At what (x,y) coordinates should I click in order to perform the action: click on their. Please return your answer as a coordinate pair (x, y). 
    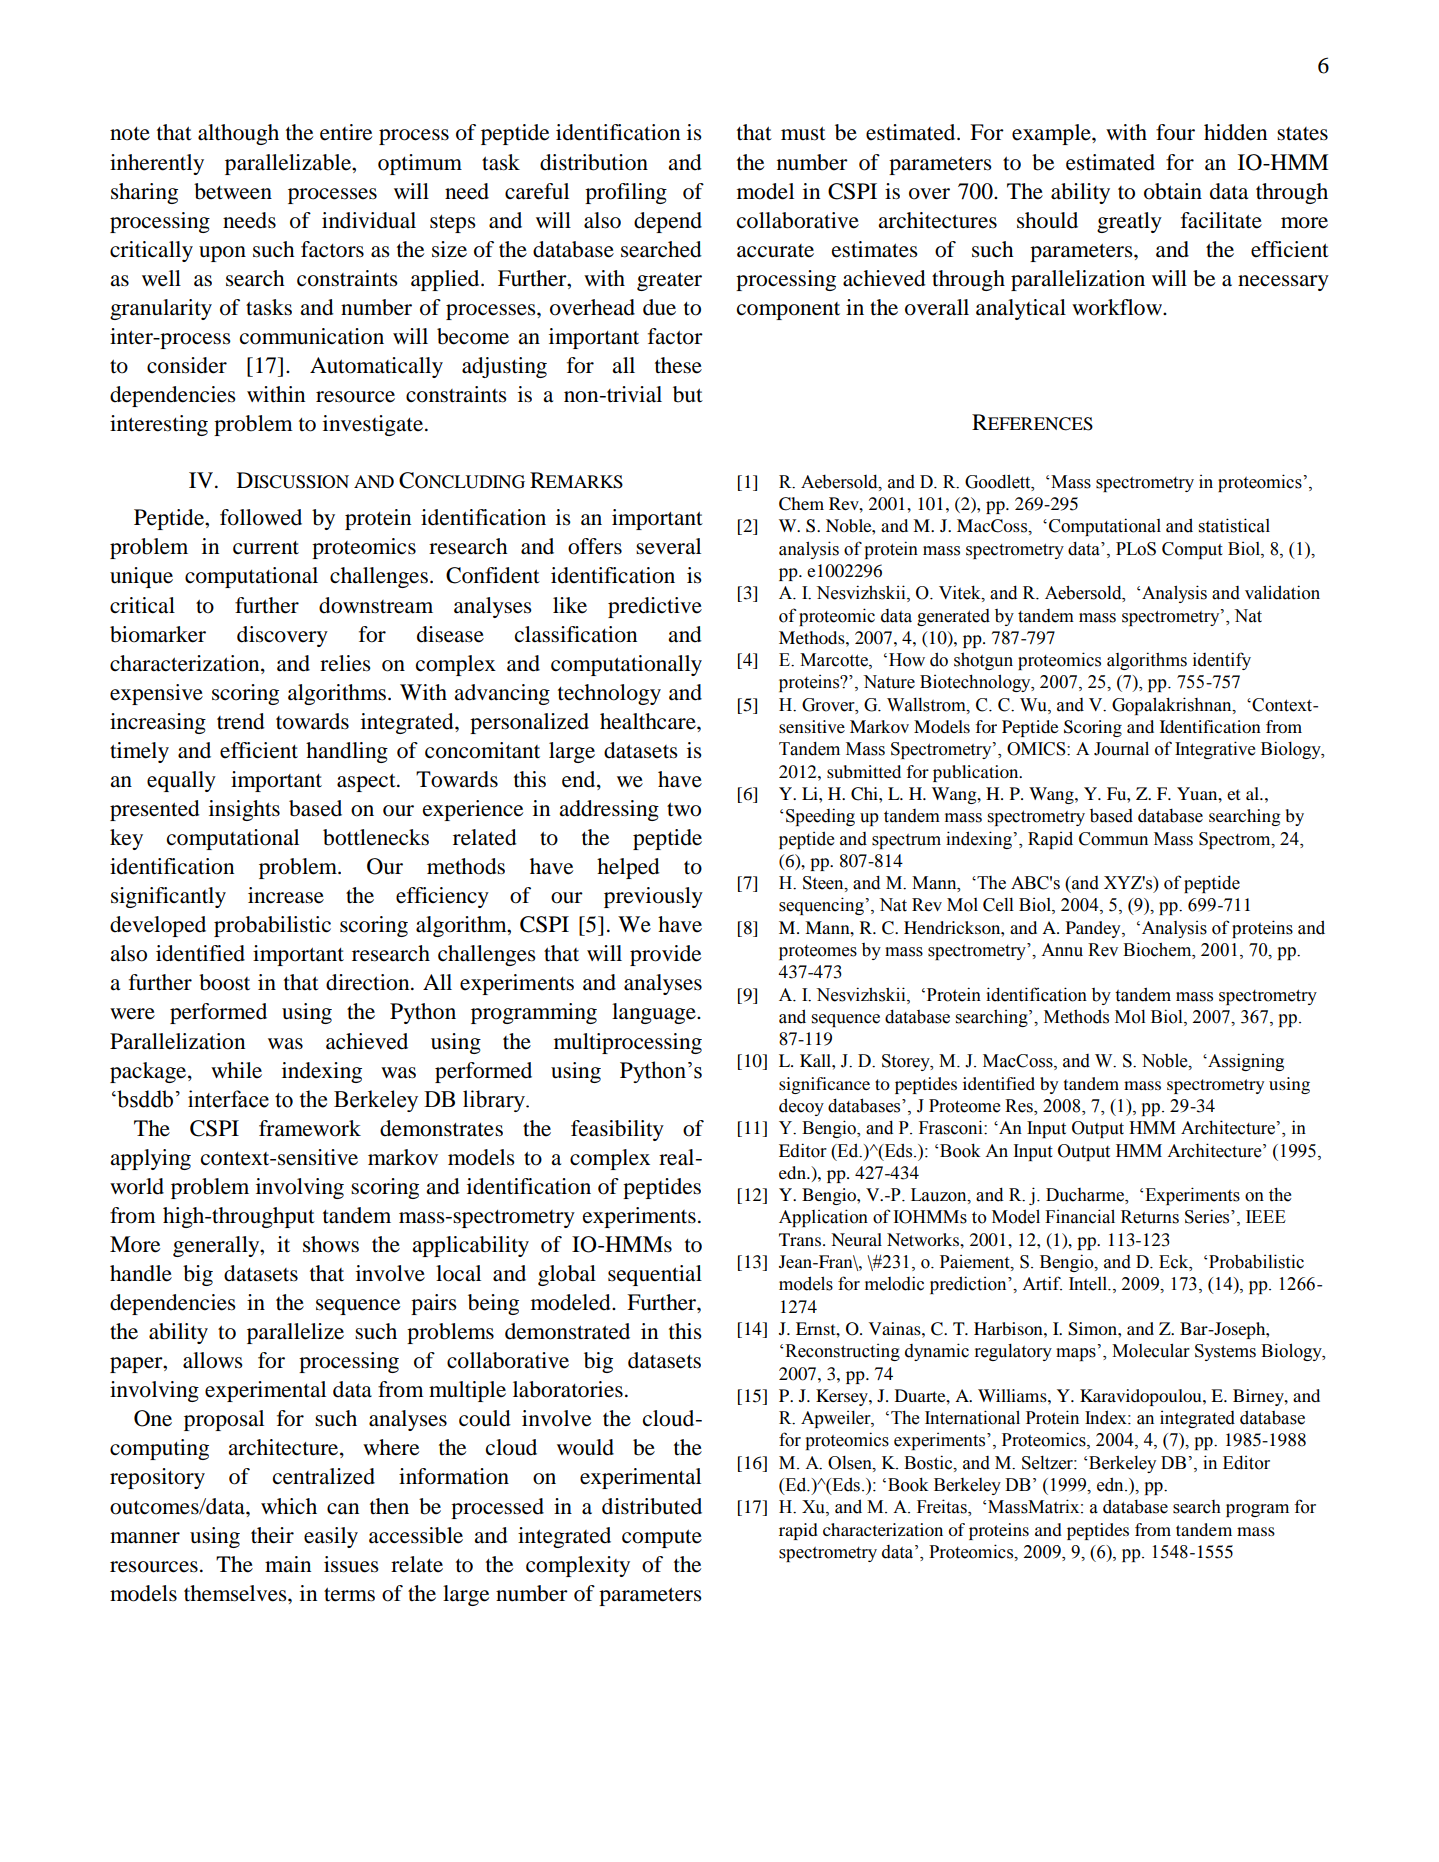
    Looking at the image, I should click on (272, 1535).
